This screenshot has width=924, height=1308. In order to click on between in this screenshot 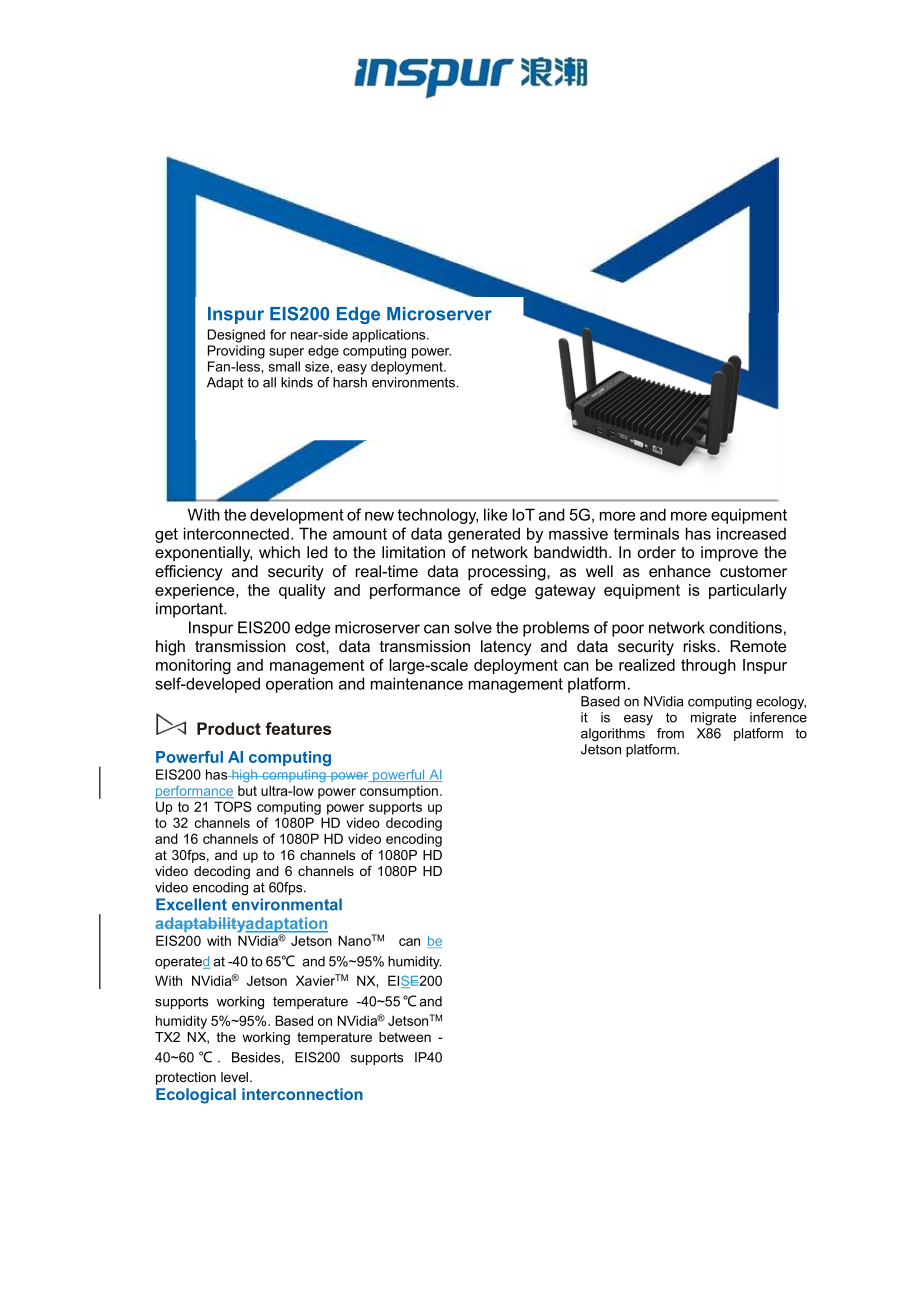, I will do `click(405, 1037)`.
